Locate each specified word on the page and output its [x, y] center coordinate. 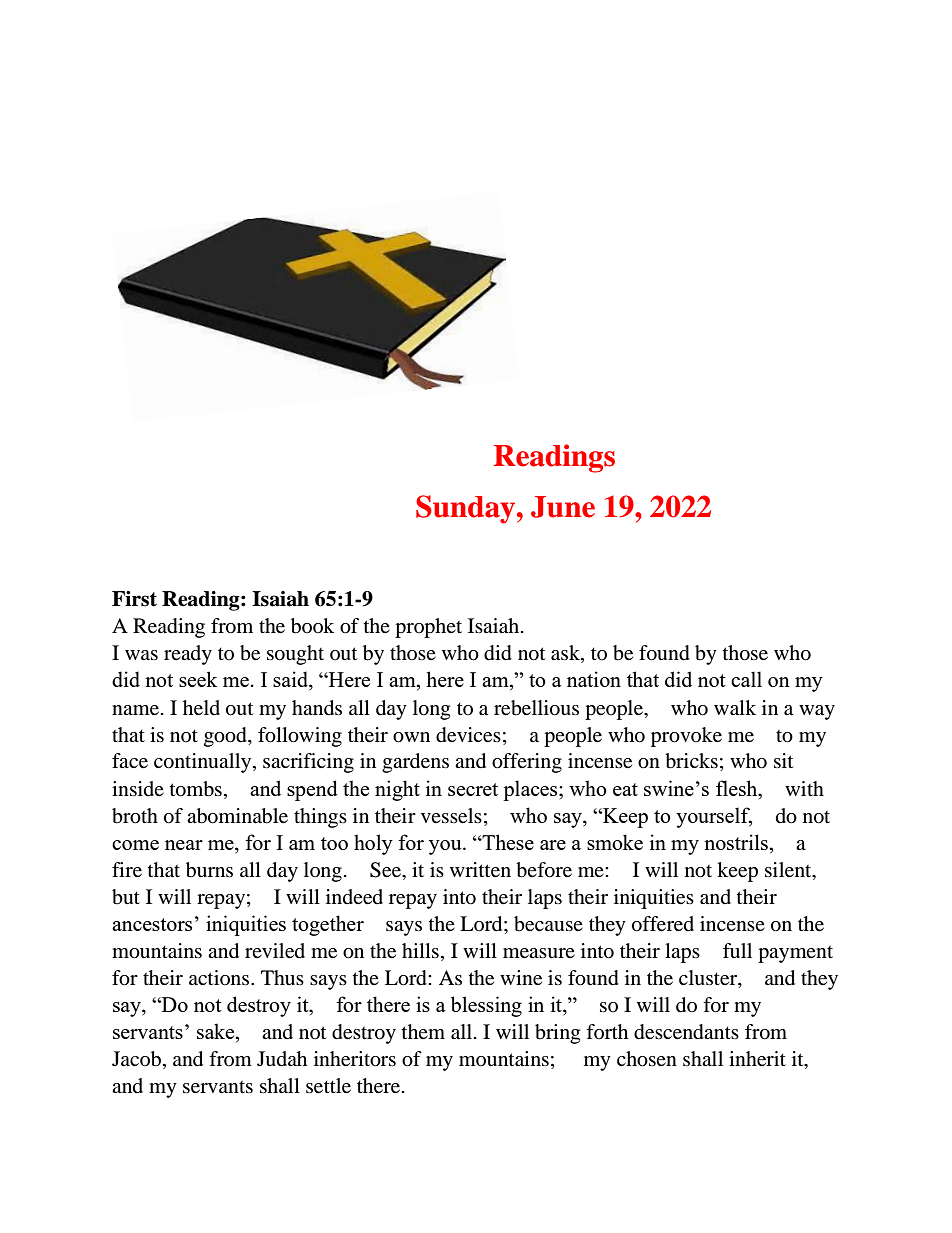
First [134, 599]
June [563, 507]
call [746, 679]
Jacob [136, 1059]
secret [473, 789]
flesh [738, 788]
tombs [196, 789]
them [423, 1031]
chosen [647, 1059]
